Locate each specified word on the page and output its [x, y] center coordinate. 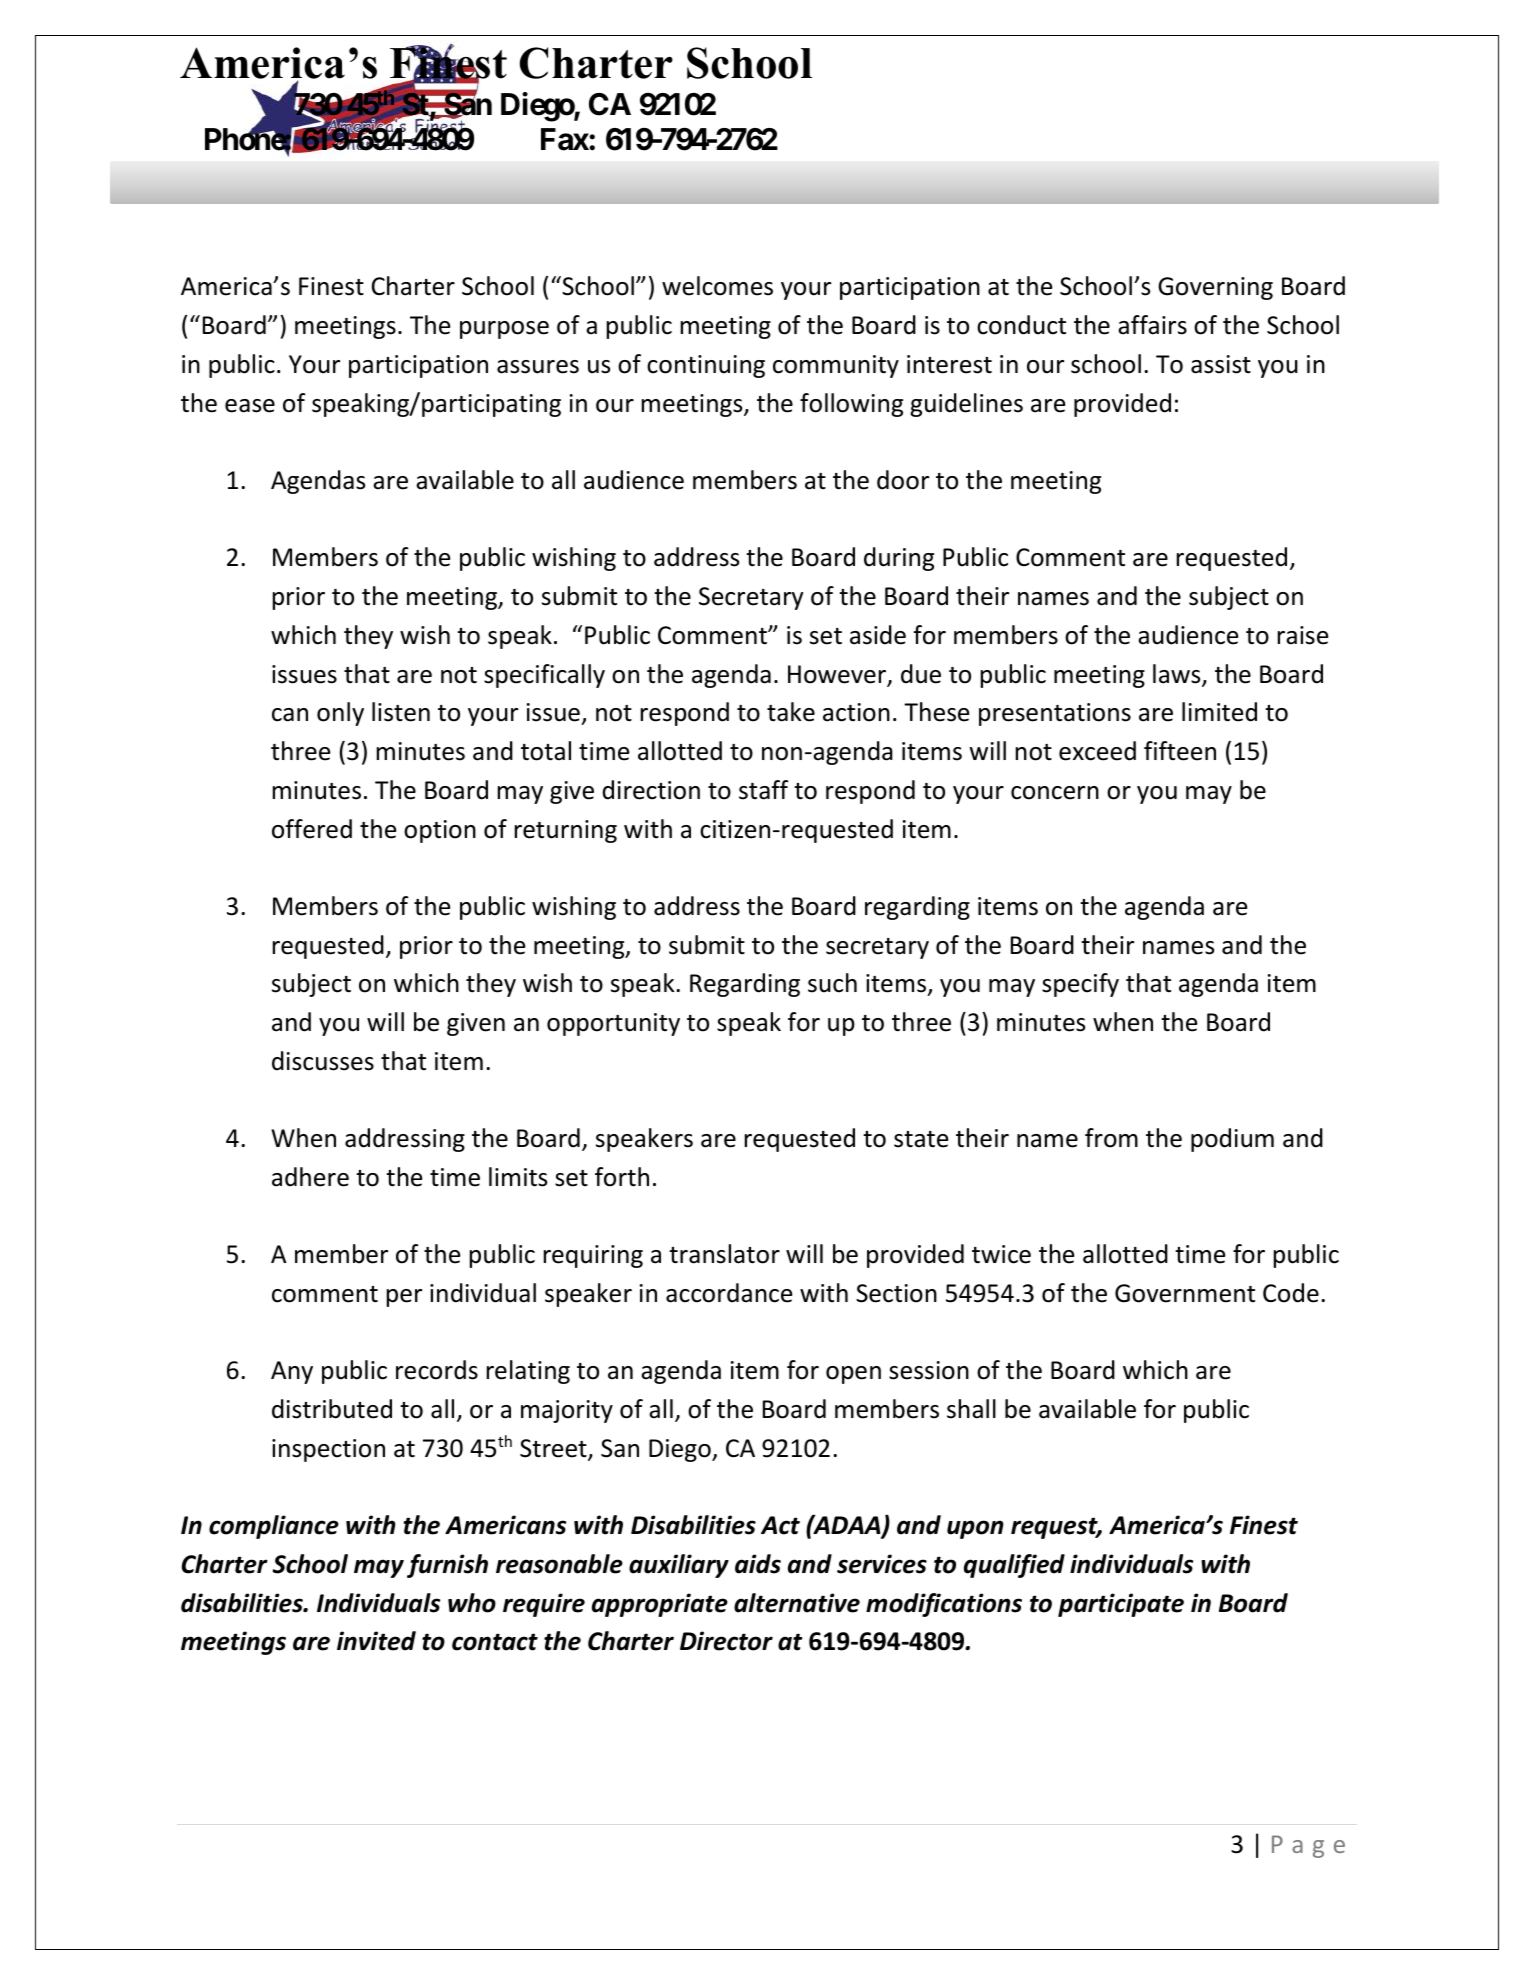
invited [376, 1641]
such [832, 983]
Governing [1215, 288]
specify [1080, 985]
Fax [565, 139]
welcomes [717, 286]
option [440, 831]
